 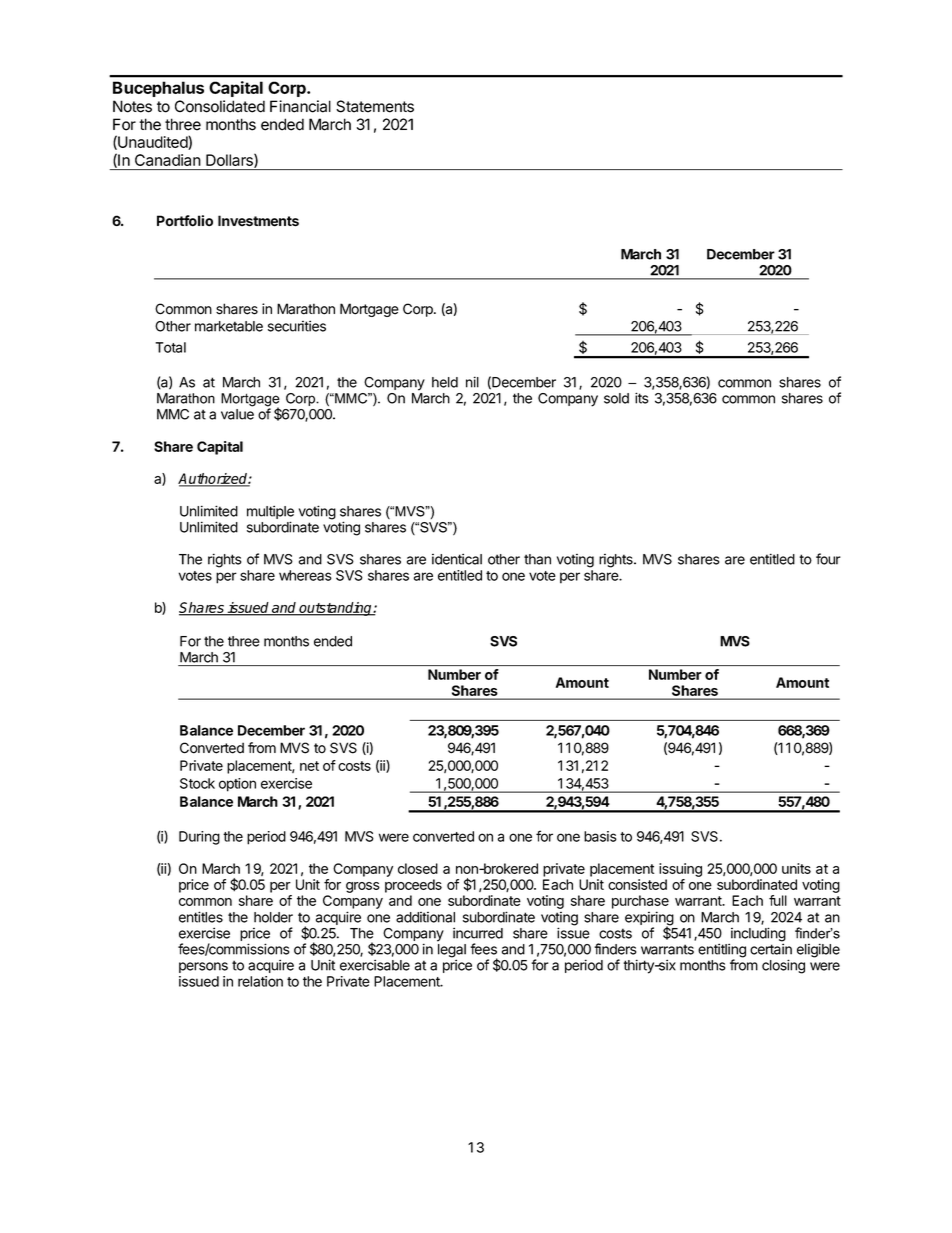 I want to click on marketable, so click(x=229, y=326).
